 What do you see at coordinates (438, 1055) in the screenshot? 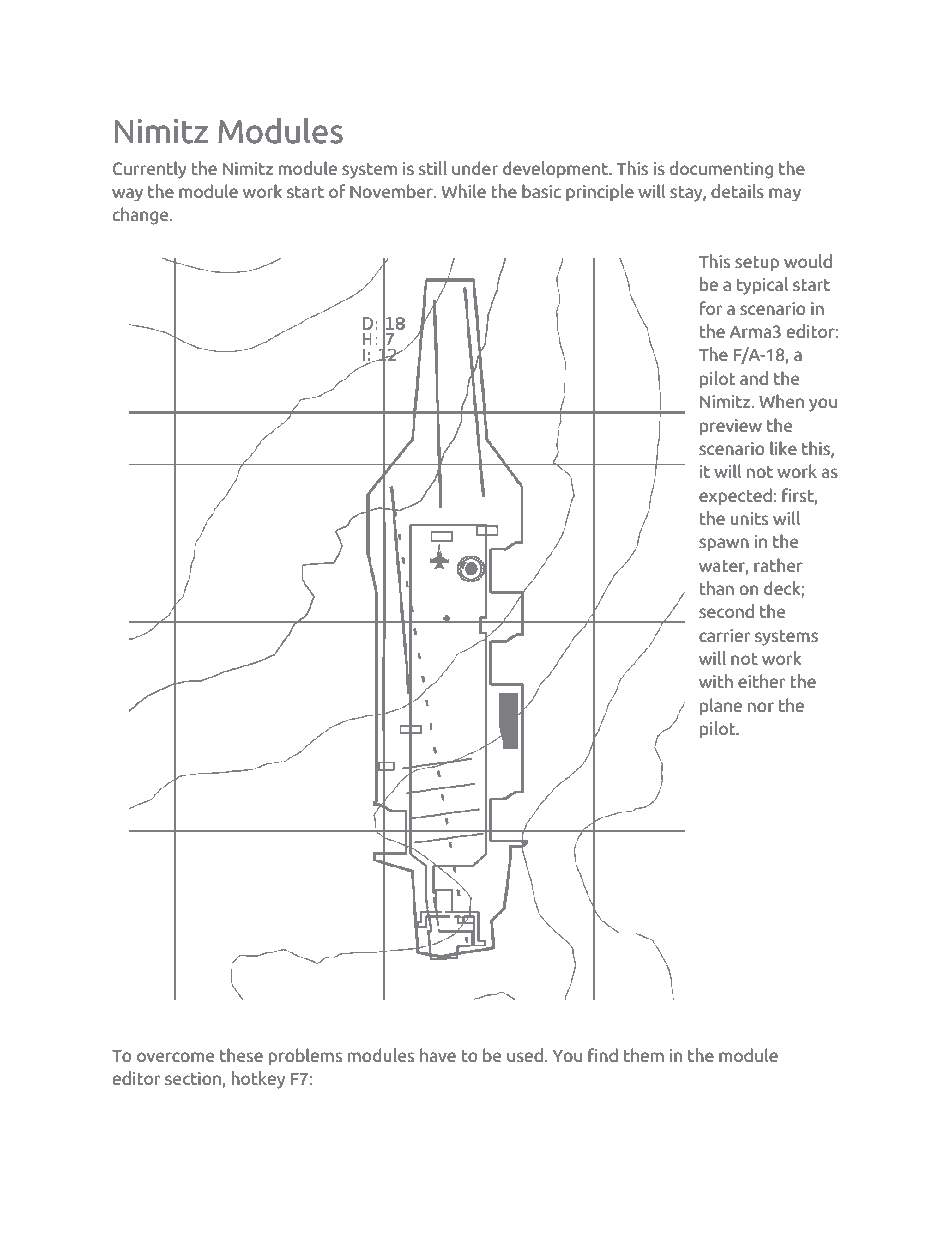
I see `have` at bounding box center [438, 1055].
